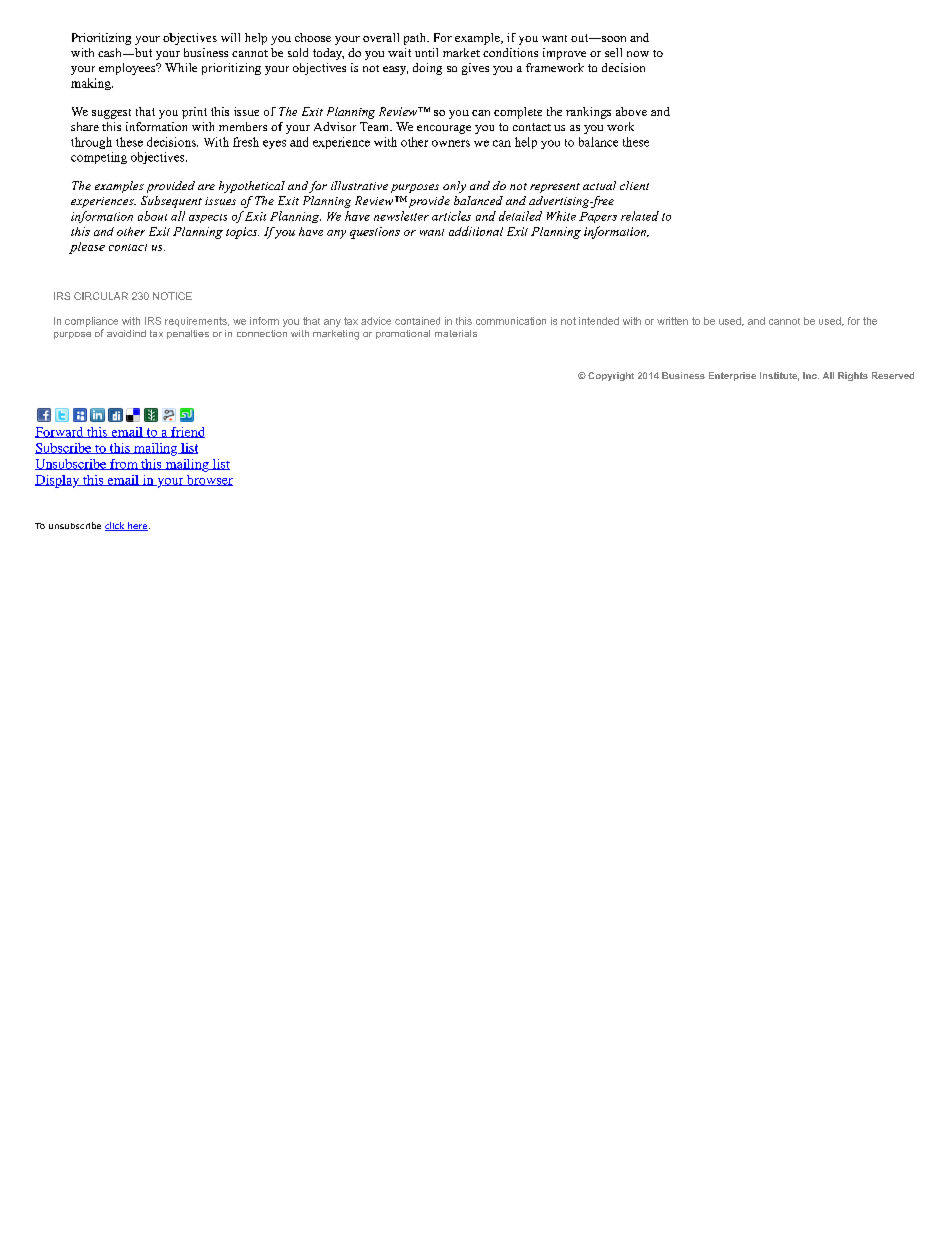 This image has width=952, height=1233. Describe the element at coordinates (510, 52) in the image. I see `conditions` at that location.
